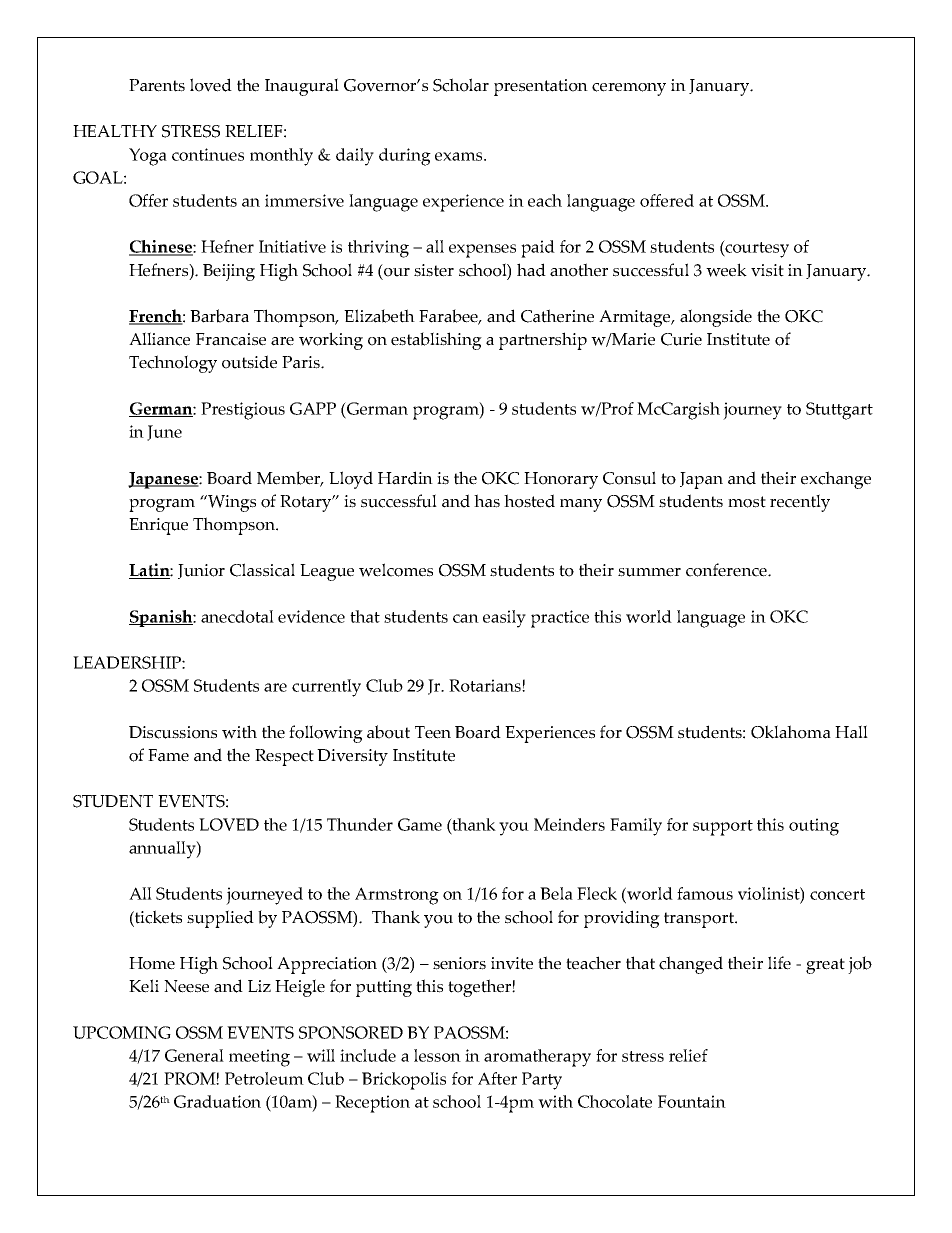  Describe the element at coordinates (767, 270) in the screenshot. I see `visit` at that location.
